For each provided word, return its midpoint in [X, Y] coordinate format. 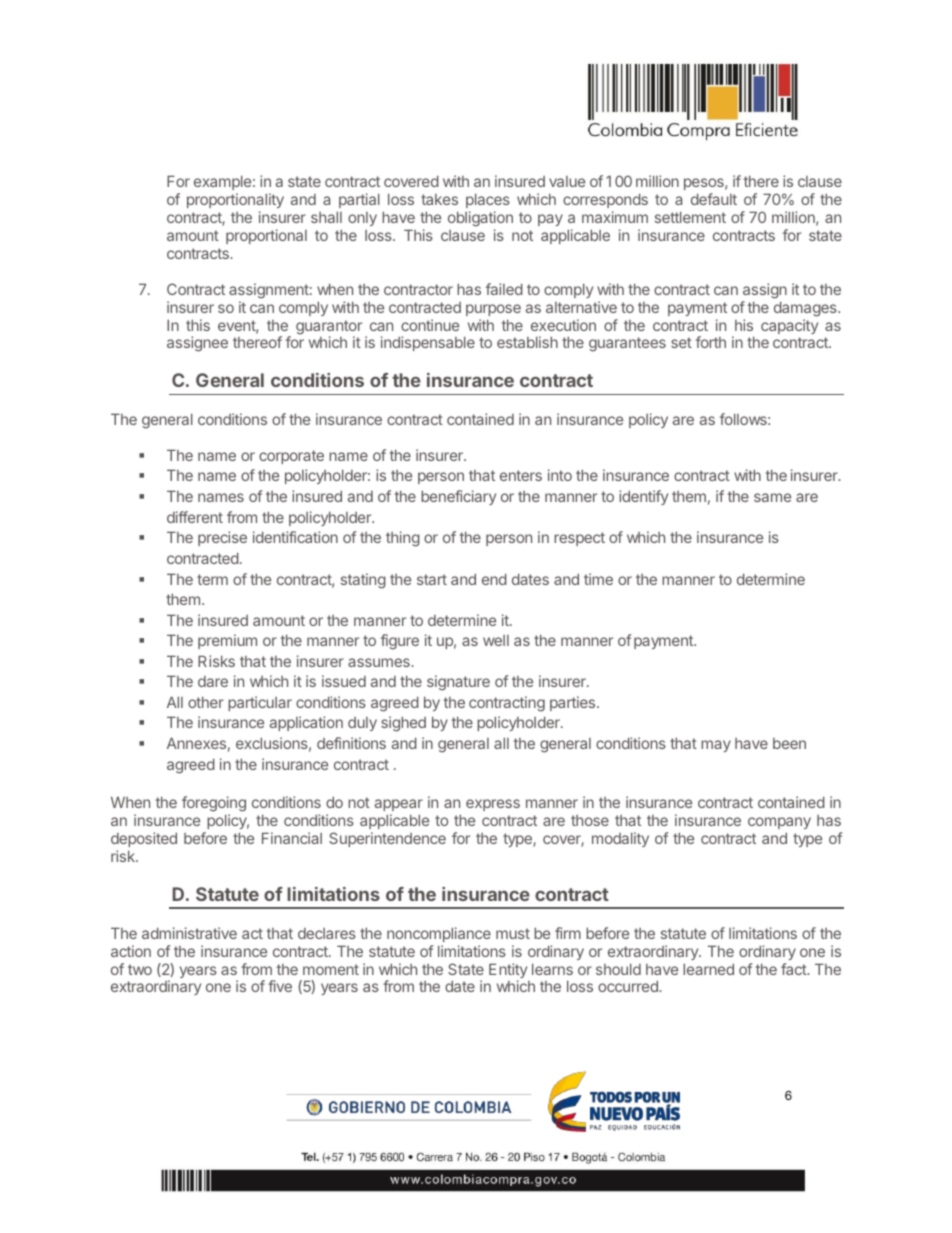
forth [711, 342]
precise [222, 538]
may [716, 746]
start [432, 579]
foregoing [214, 805]
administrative [189, 933]
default [714, 199]
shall [326, 217]
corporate [291, 457]
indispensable [428, 343]
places [488, 200]
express [493, 805]
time [598, 579]
